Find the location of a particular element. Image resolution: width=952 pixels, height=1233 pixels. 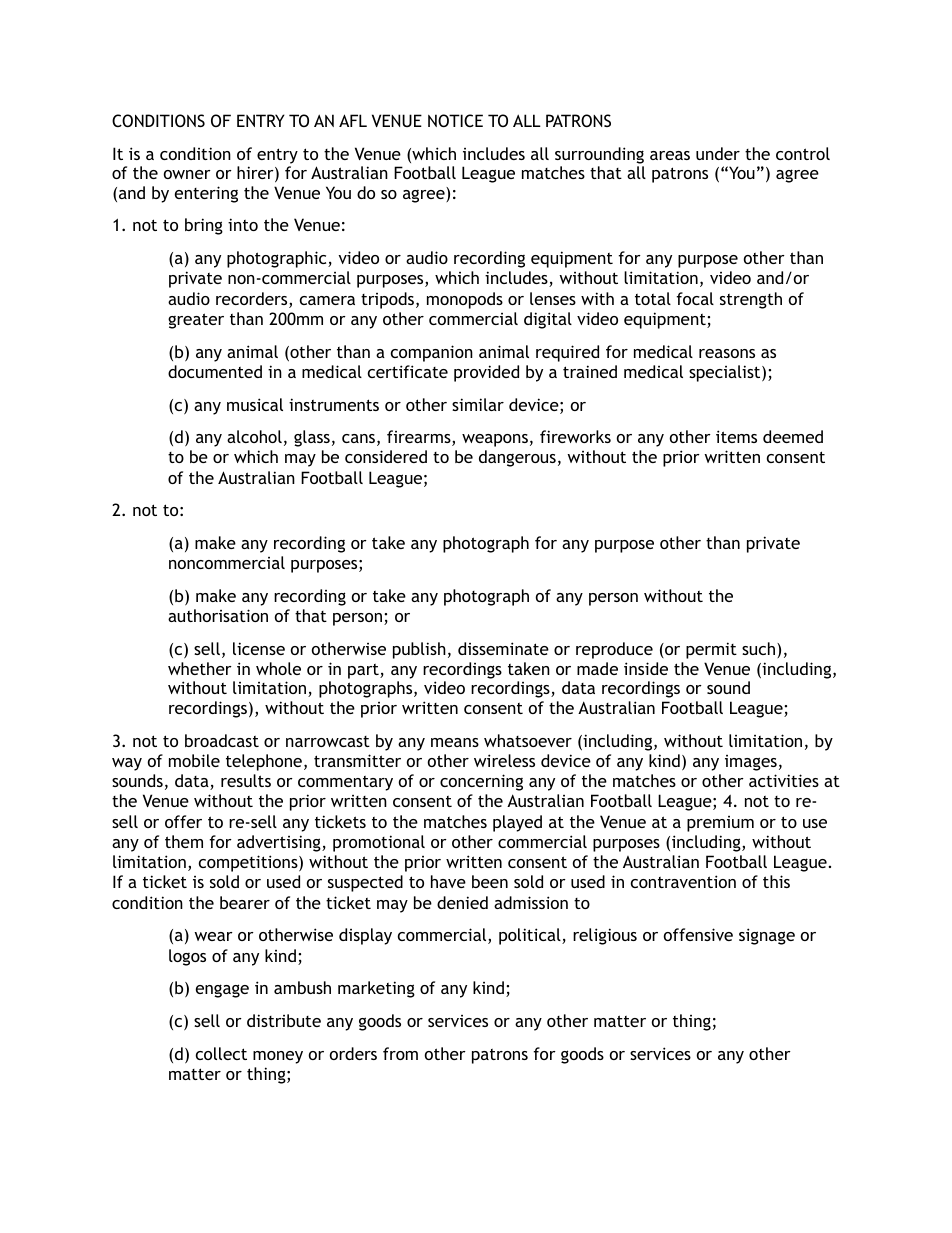

disseminate is located at coordinates (503, 648).
